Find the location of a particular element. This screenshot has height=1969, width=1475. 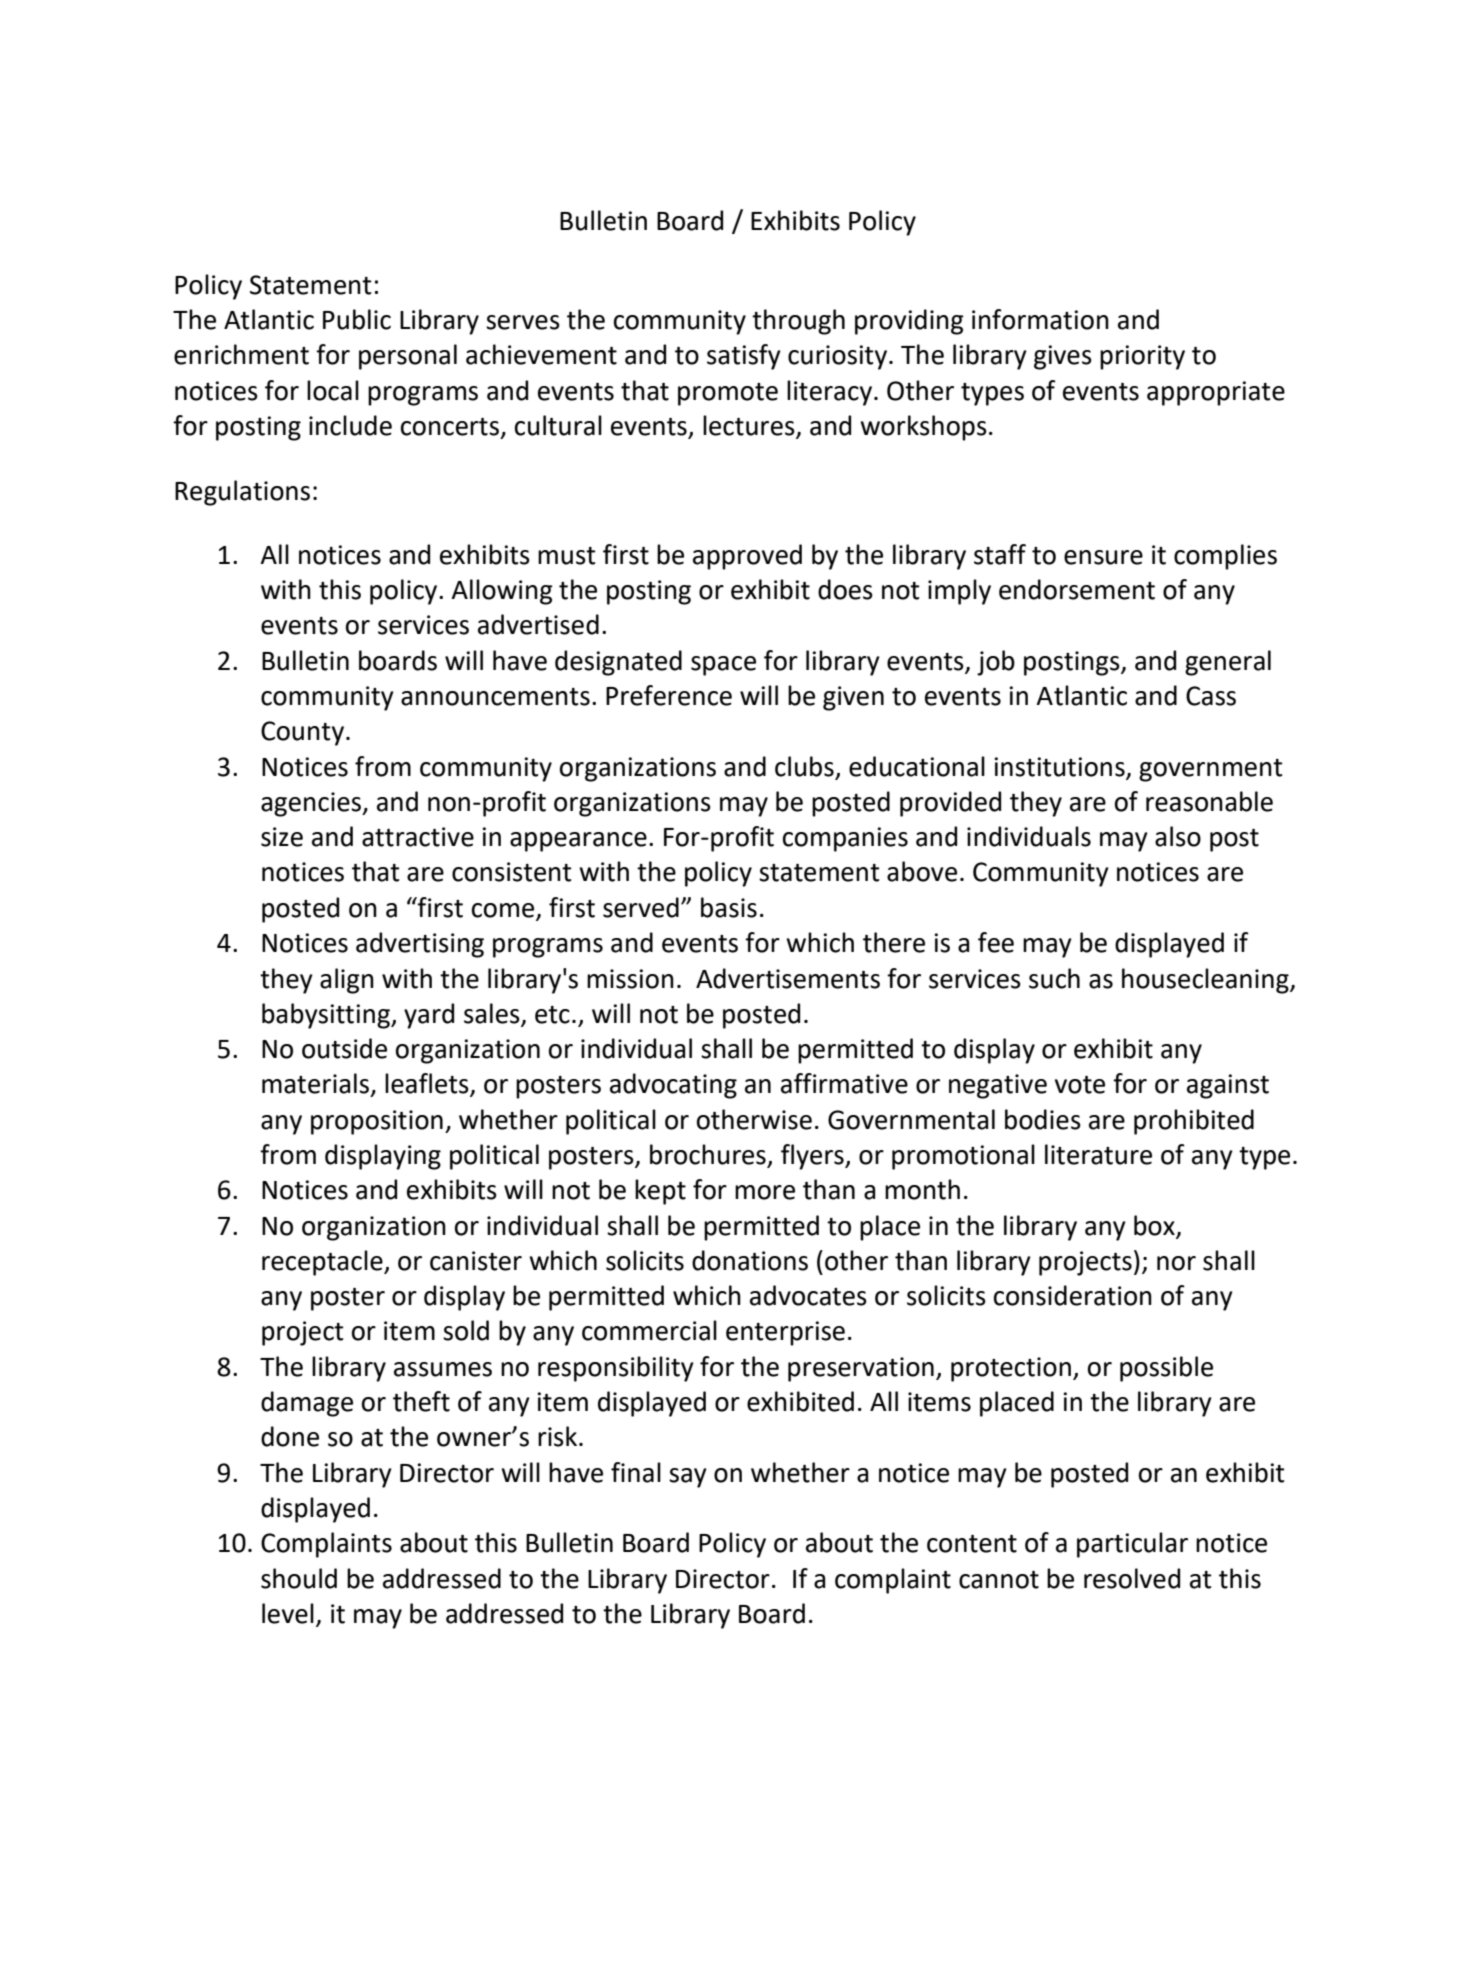

should is located at coordinates (299, 1578).
